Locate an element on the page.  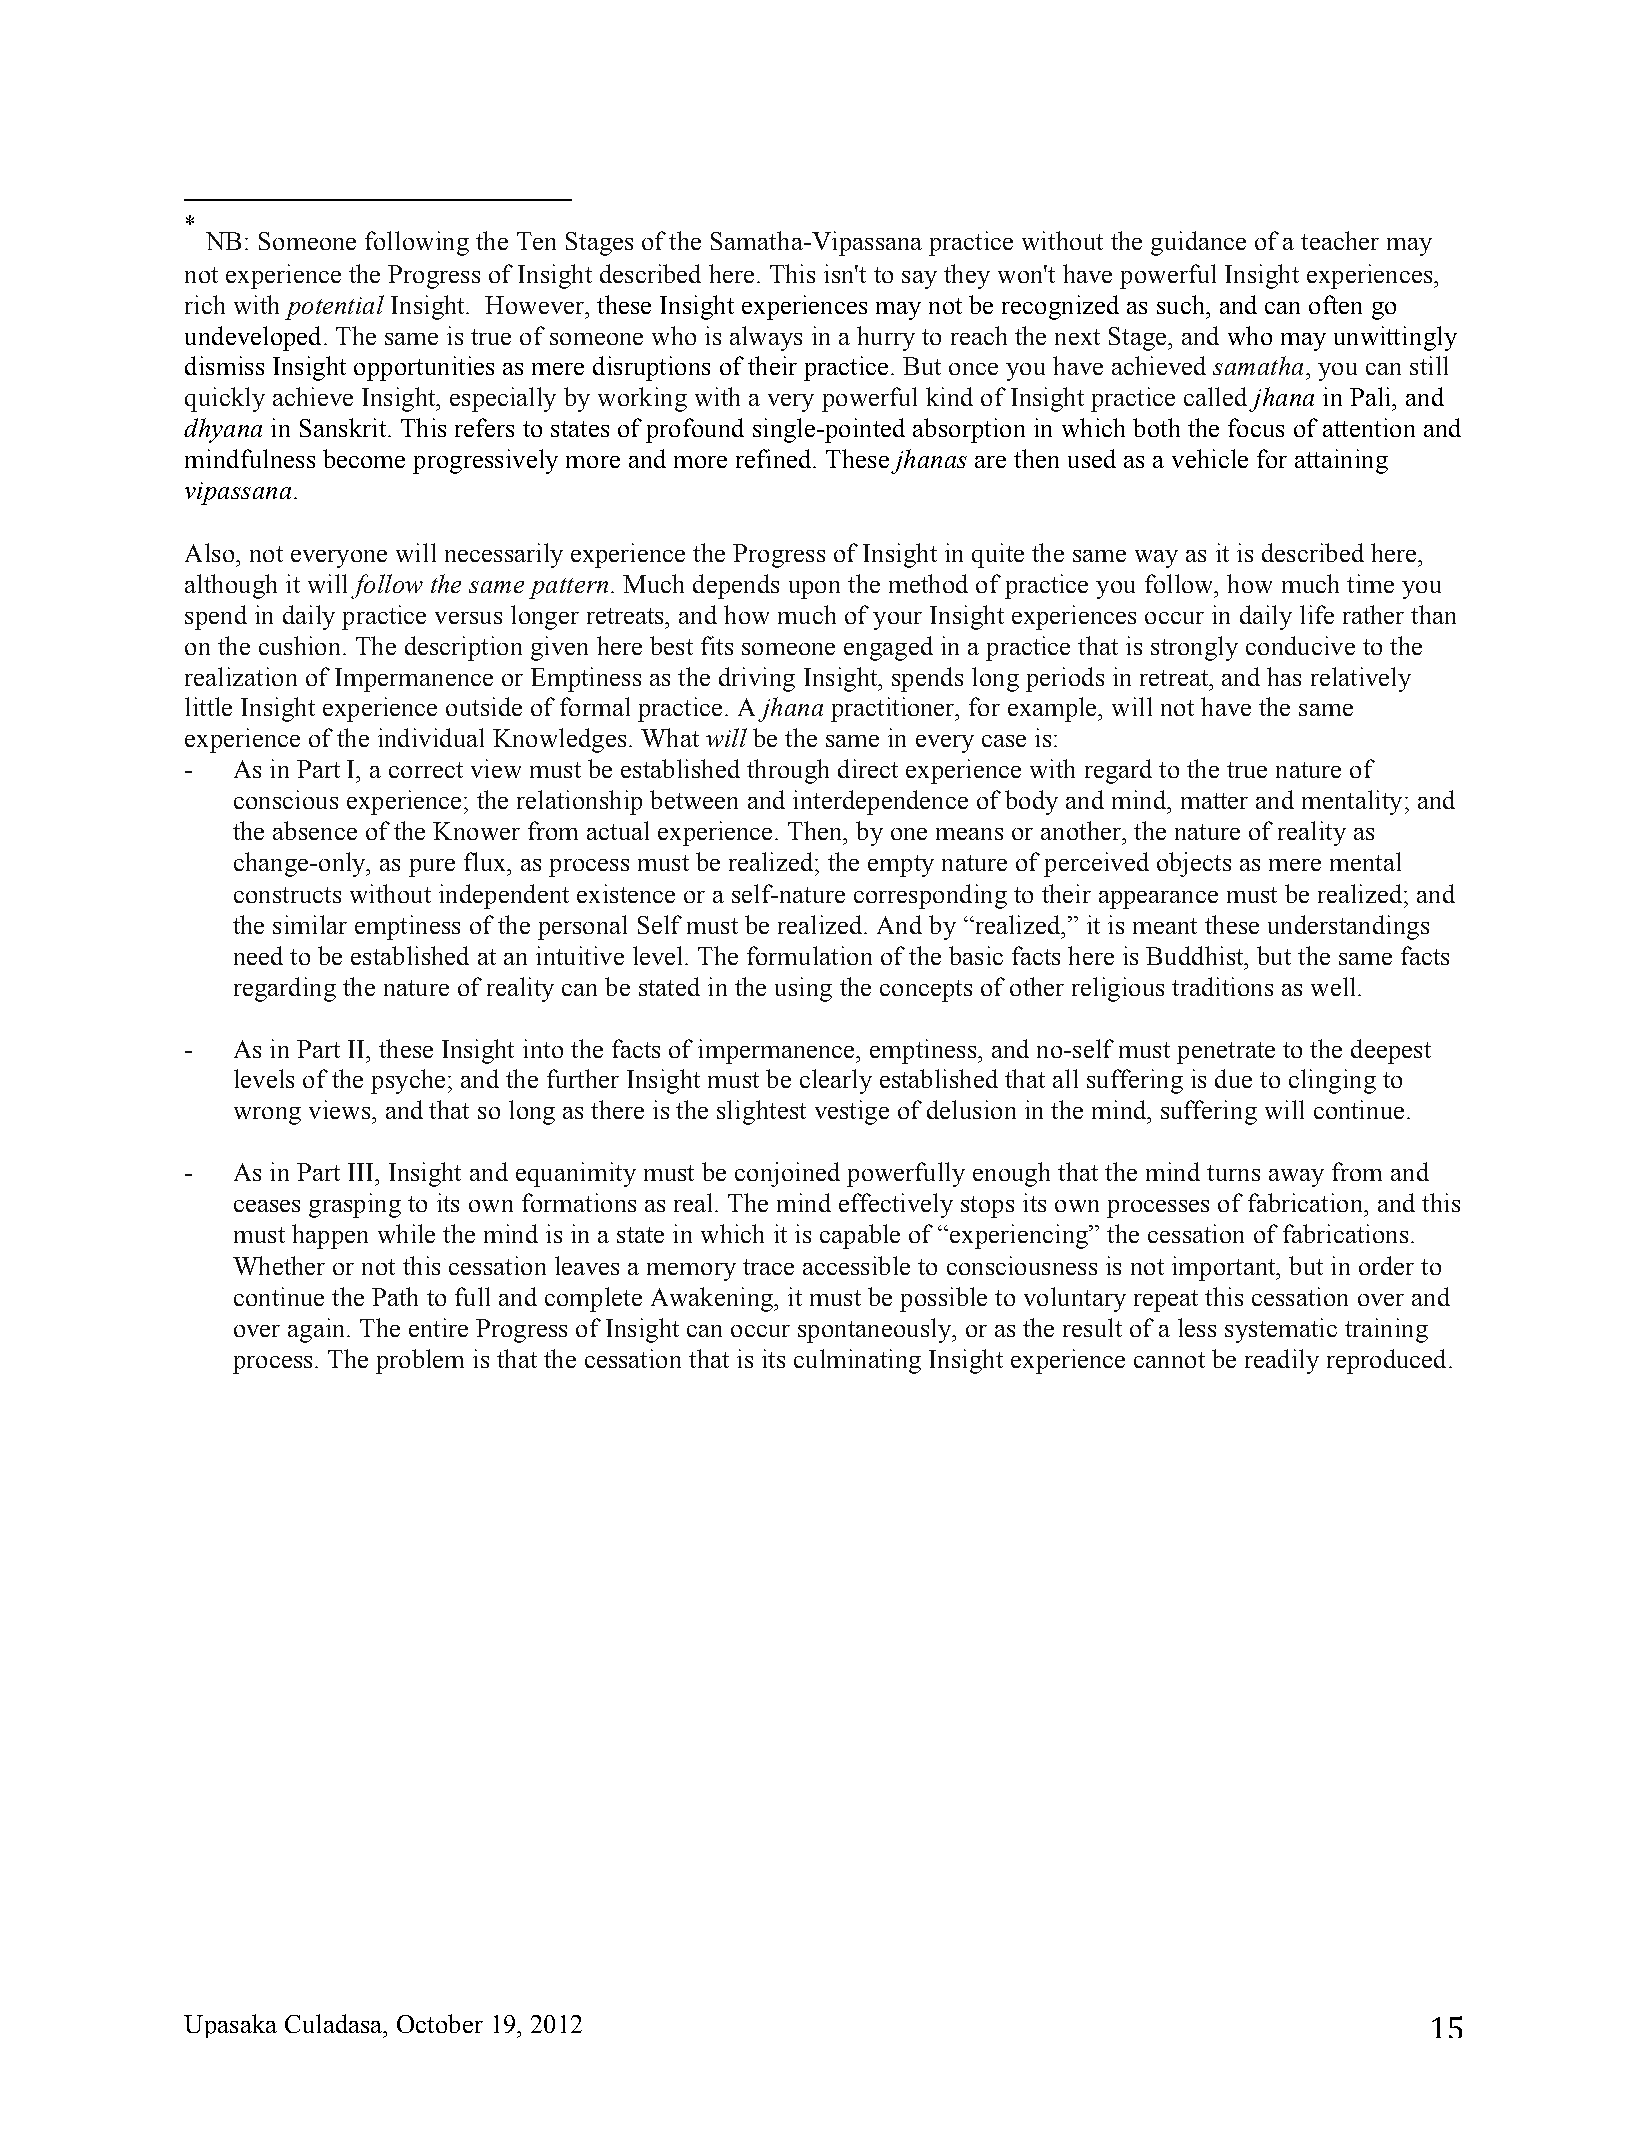
always is located at coordinates (766, 338).
